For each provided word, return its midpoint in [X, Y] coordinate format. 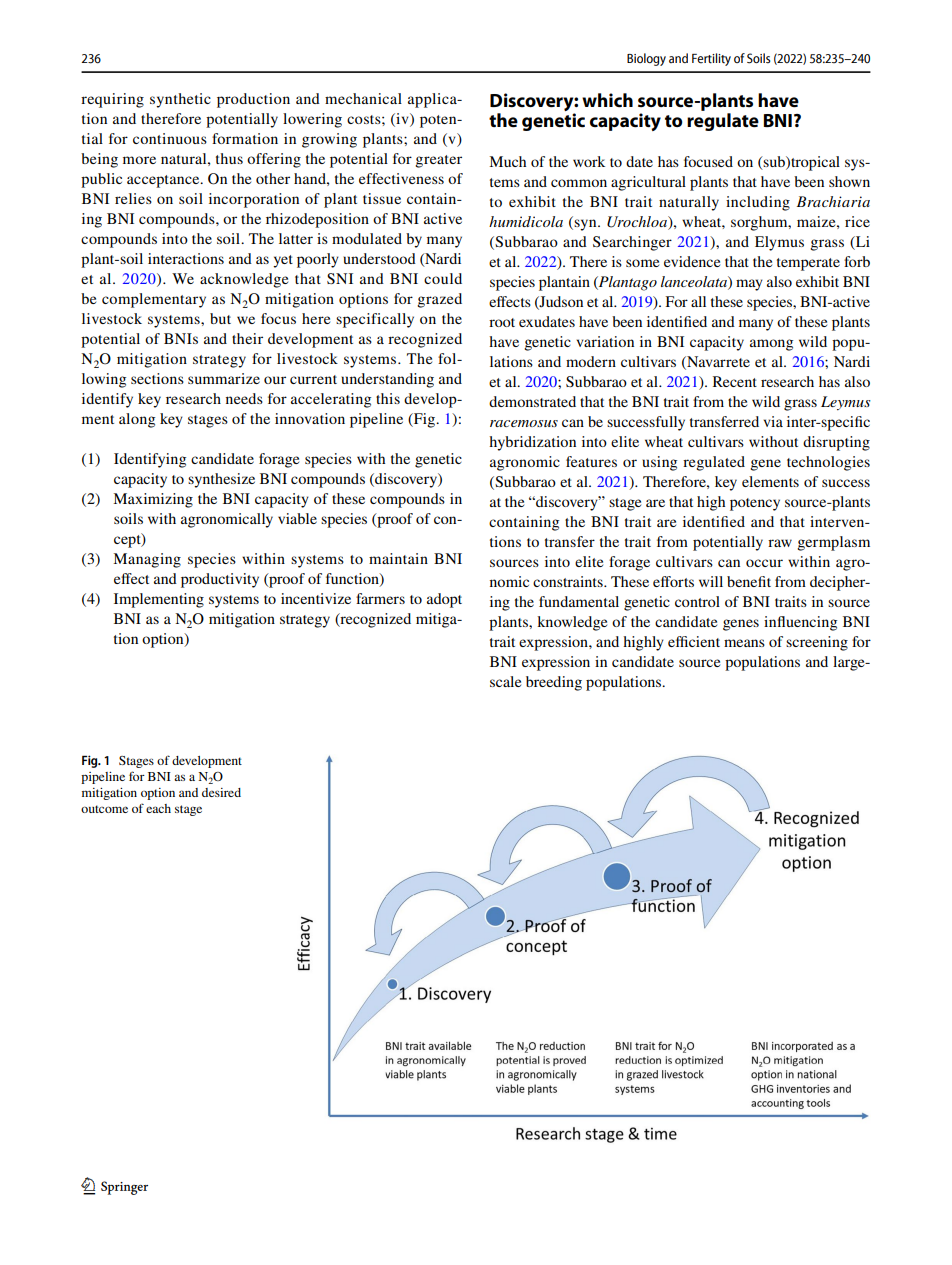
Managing [147, 560]
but [220, 318]
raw [780, 543]
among [771, 345]
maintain [398, 558]
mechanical [363, 98]
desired [221, 792]
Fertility [711, 59]
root [502, 322]
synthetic [180, 100]
